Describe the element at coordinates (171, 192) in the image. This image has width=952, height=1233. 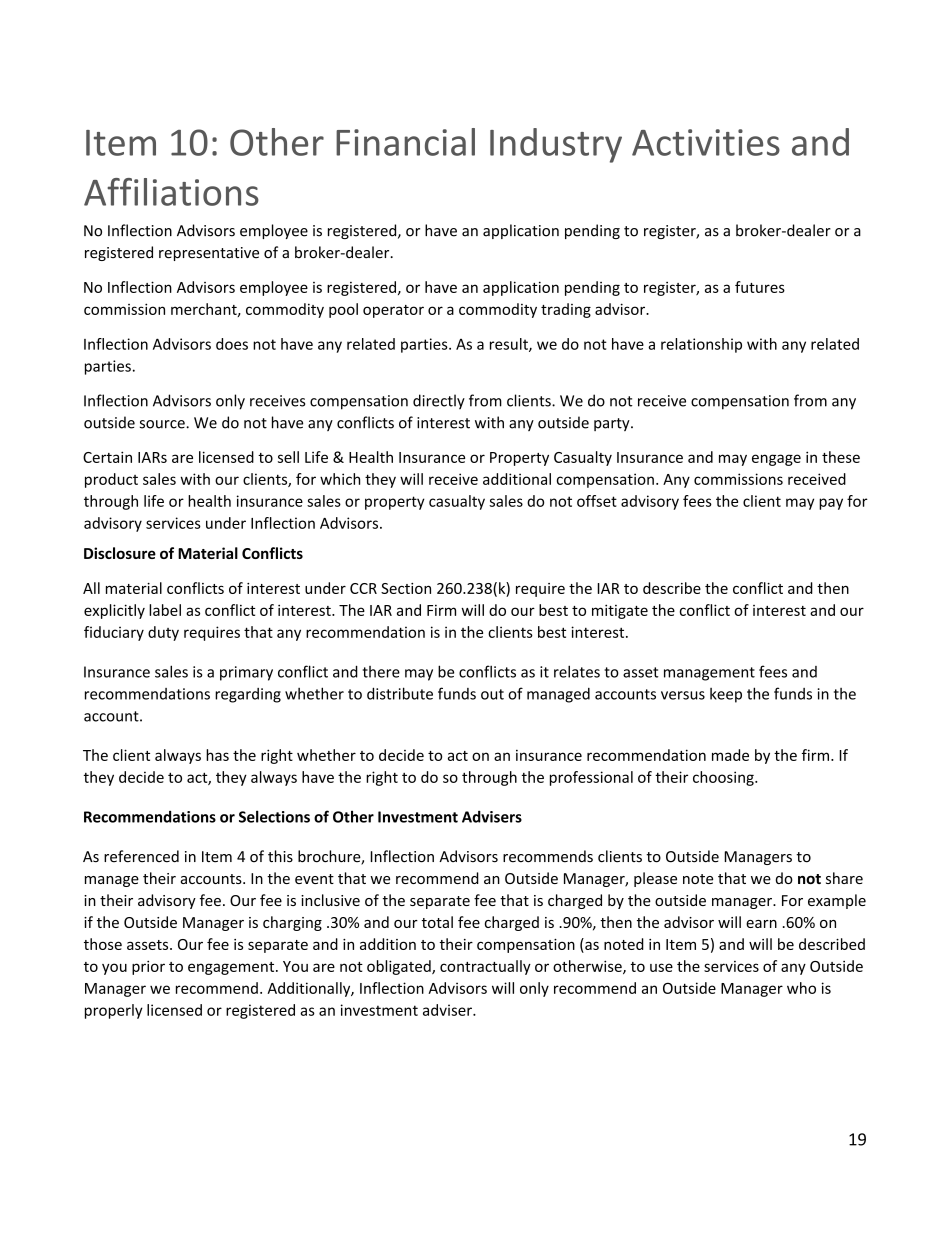
I see `Affiliations` at that location.
